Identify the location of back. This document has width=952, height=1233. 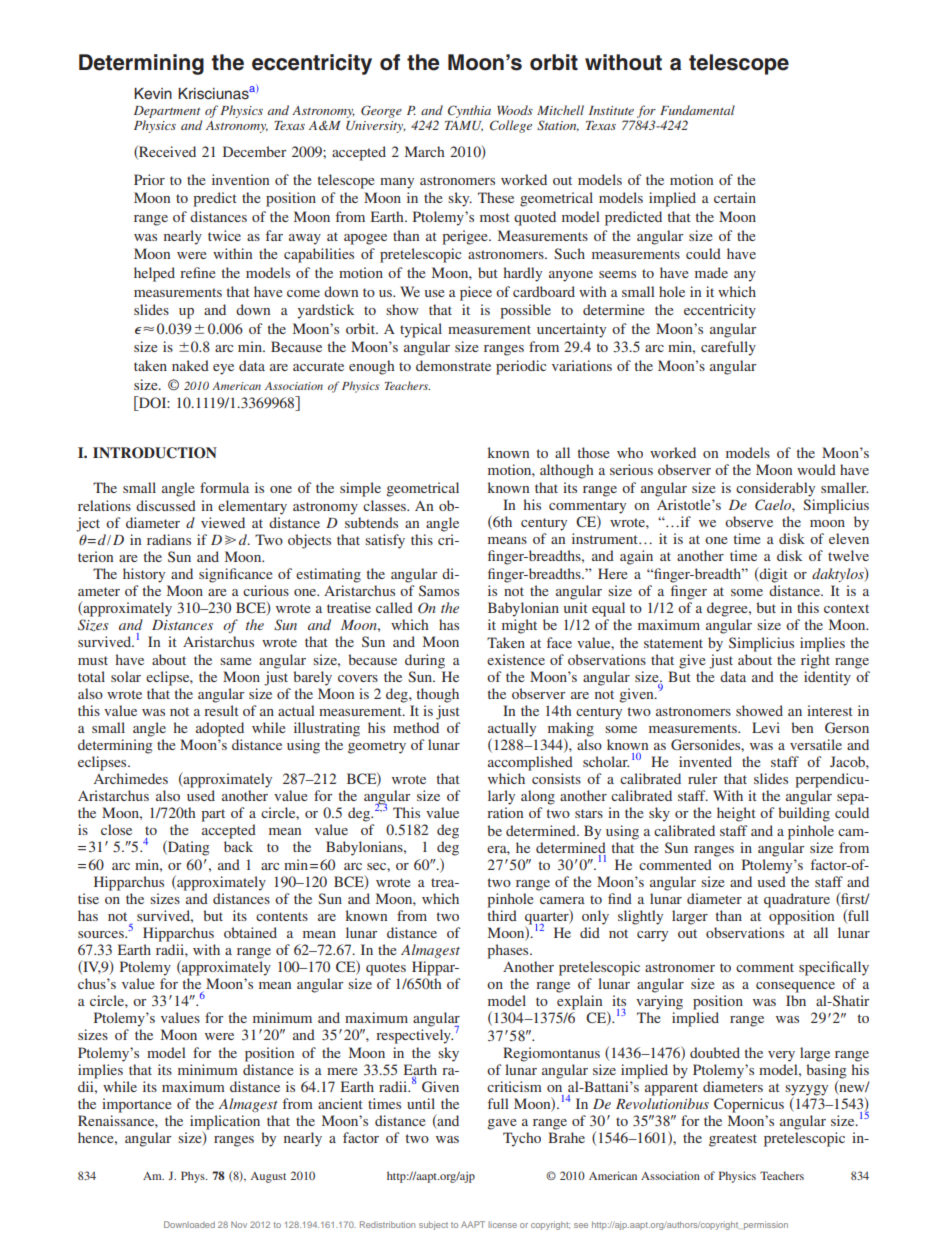
(238, 846).
